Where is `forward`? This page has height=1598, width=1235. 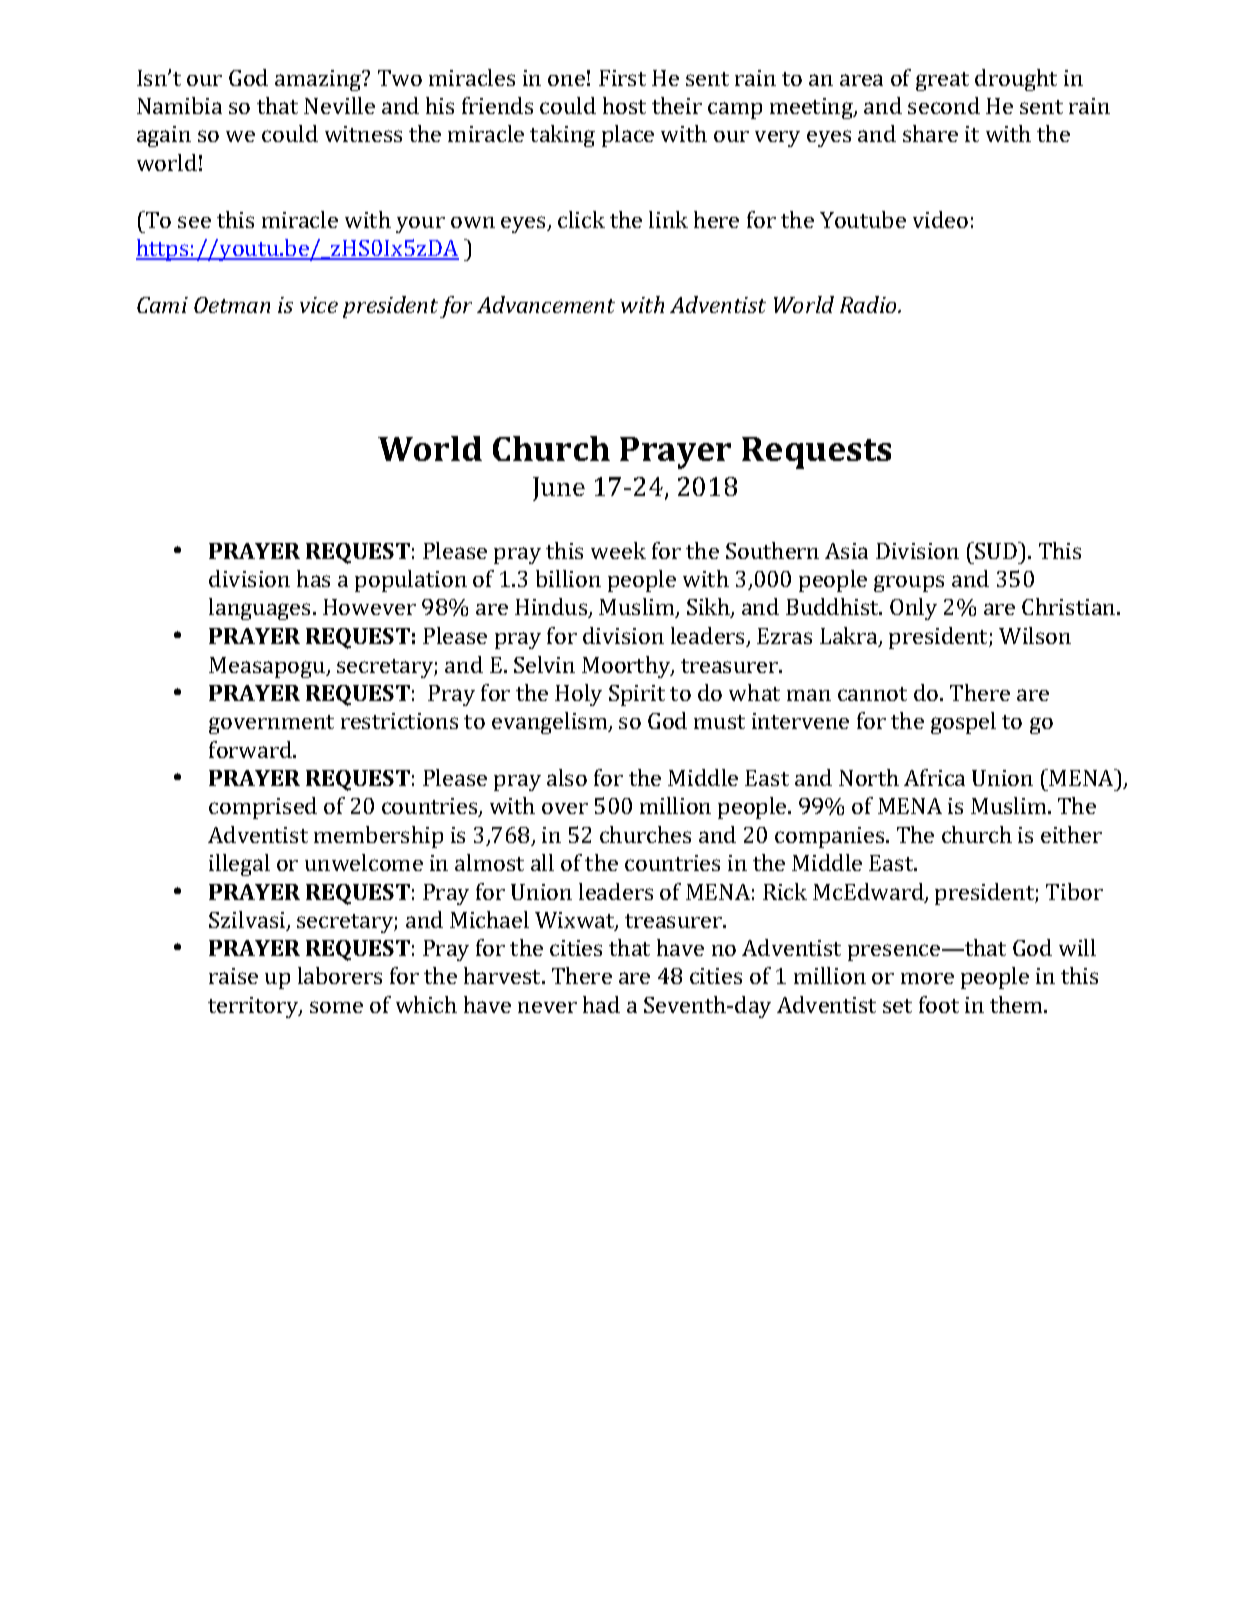
forward is located at coordinates (252, 749).
